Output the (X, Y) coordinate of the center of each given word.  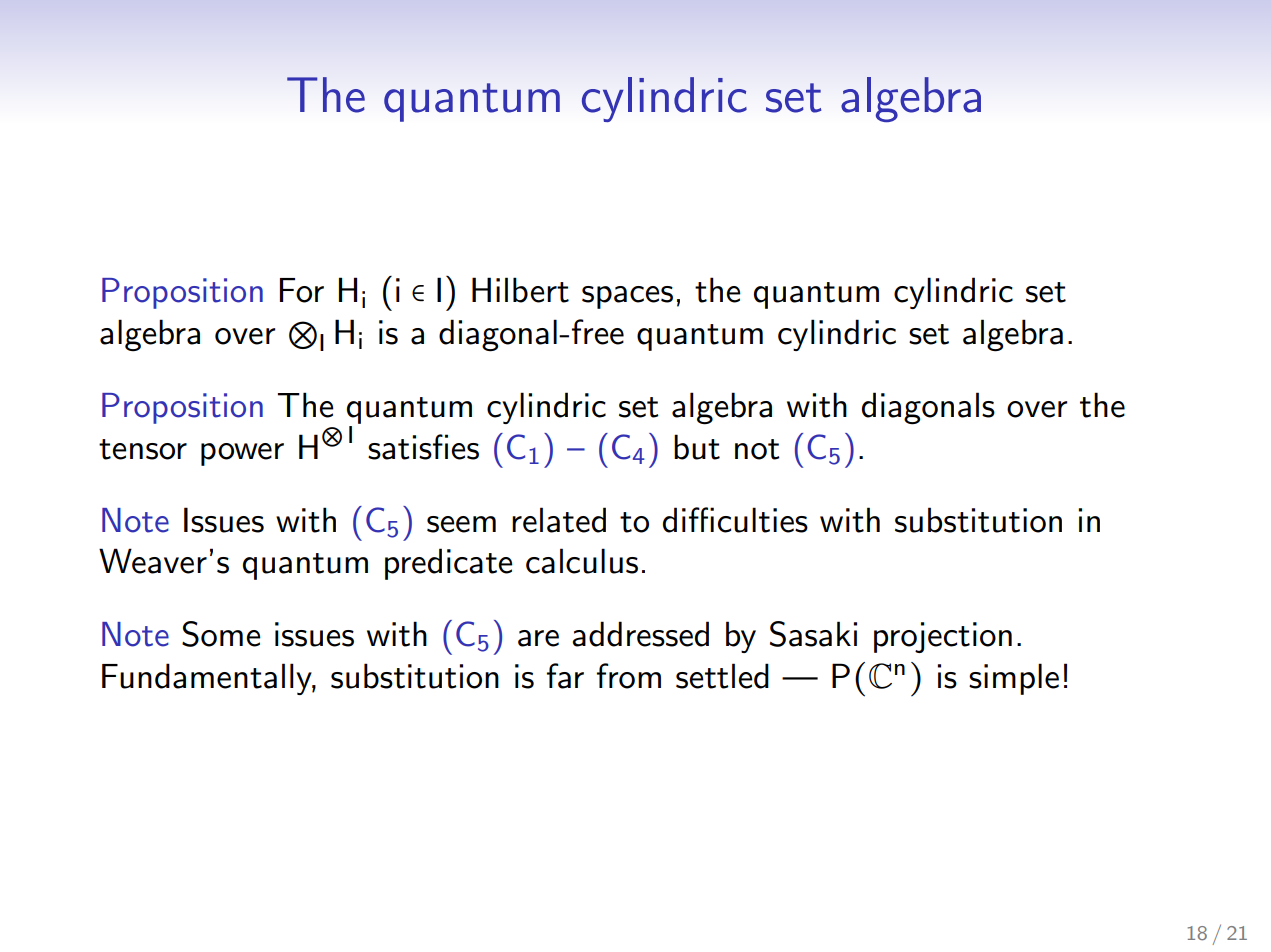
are (538, 638)
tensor (143, 449)
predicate (449, 564)
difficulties (735, 520)
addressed (640, 634)
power (242, 454)
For (302, 290)
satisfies (423, 447)
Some (221, 634)
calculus (582, 561)
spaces (627, 297)
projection (943, 637)
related (559, 520)
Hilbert (520, 290)
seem (461, 524)
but (697, 447)
